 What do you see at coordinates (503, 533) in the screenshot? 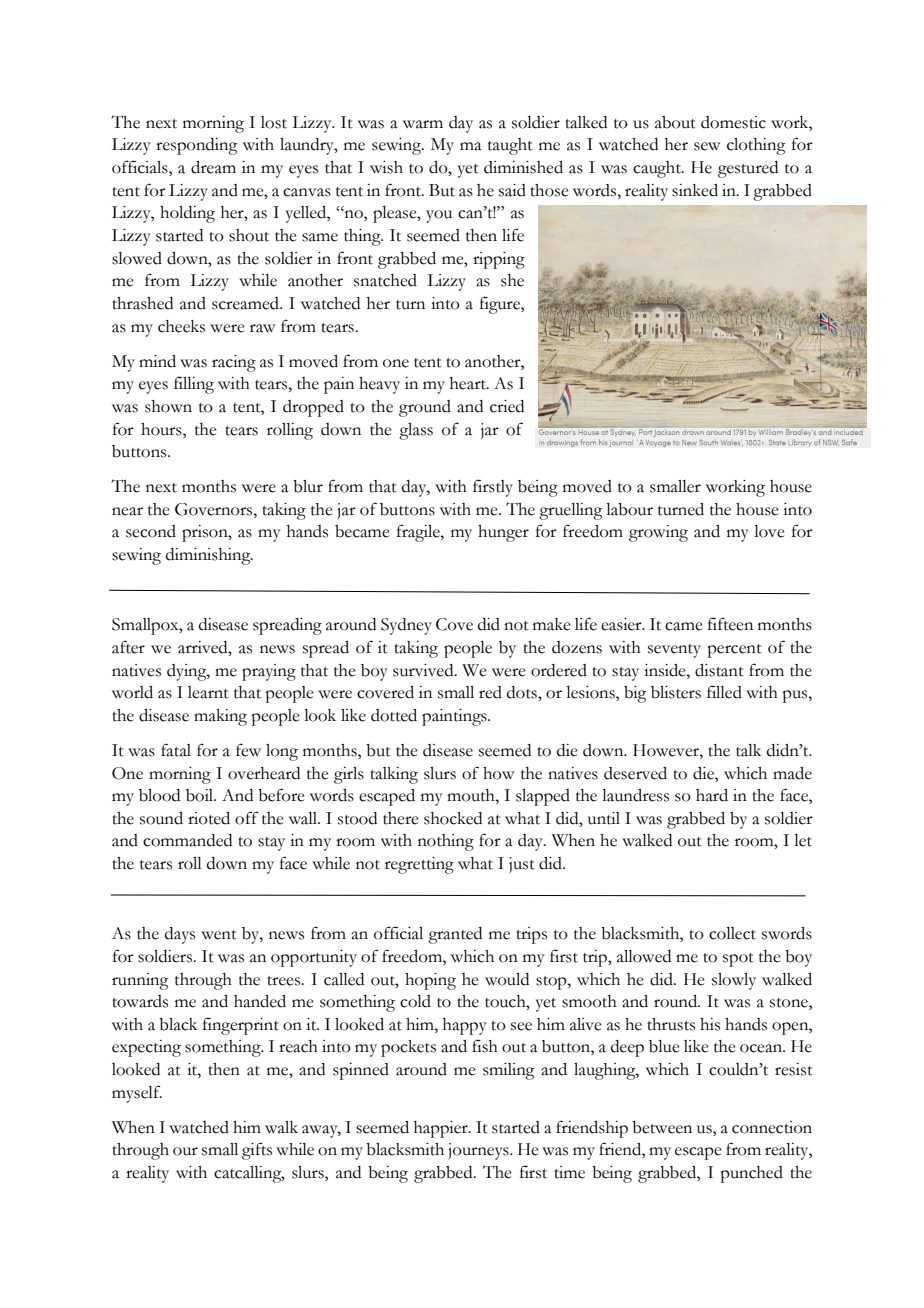
I see `hunger` at bounding box center [503, 533].
